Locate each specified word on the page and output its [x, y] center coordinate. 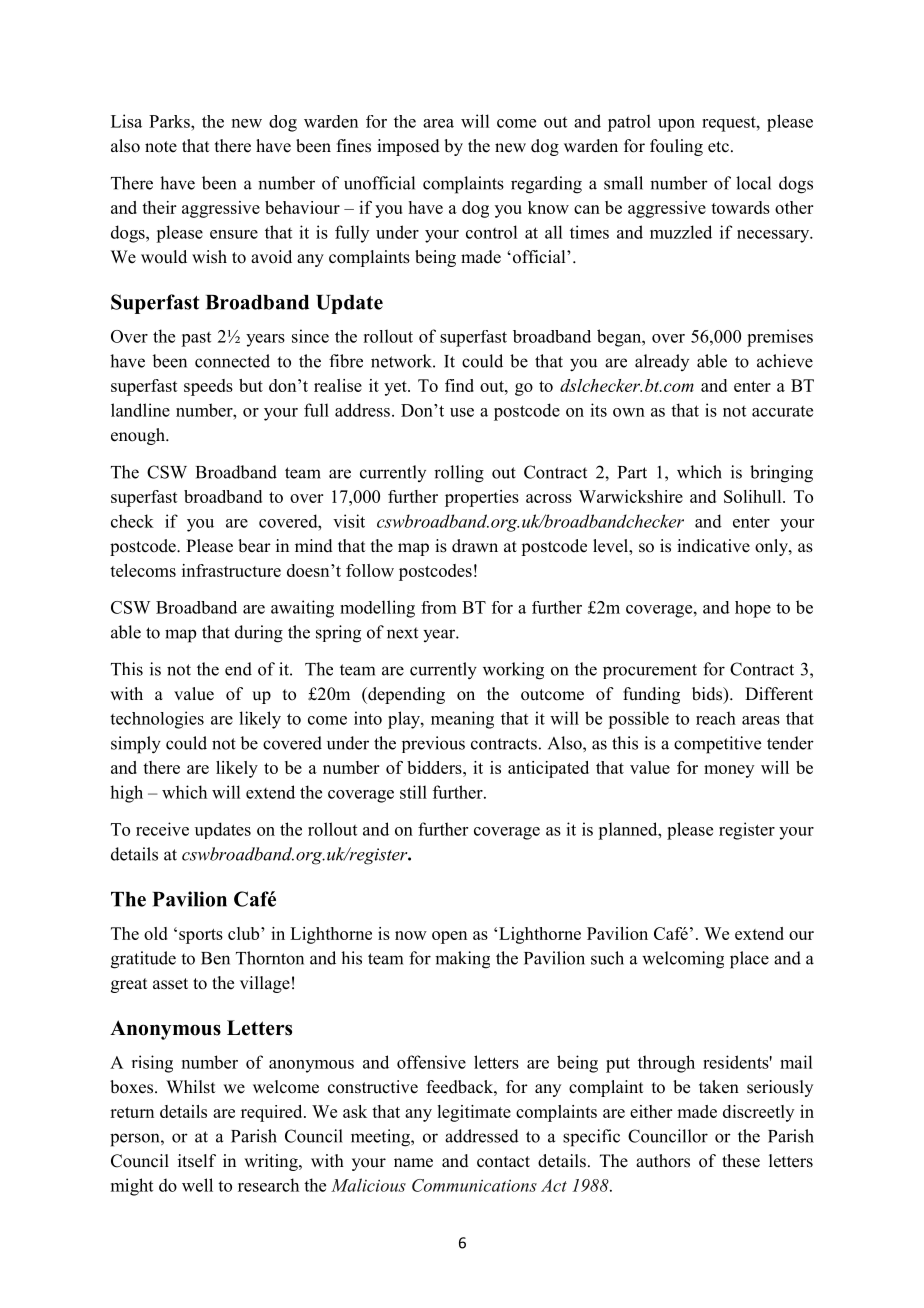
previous [433, 744]
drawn [475, 546]
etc [718, 147]
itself [197, 1161]
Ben [215, 958]
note [161, 147]
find [459, 385]
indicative [713, 546]
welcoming [683, 960]
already [662, 362]
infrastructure [231, 570]
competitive [717, 745]
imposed [408, 147]
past [196, 339]
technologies [157, 720]
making [462, 960]
